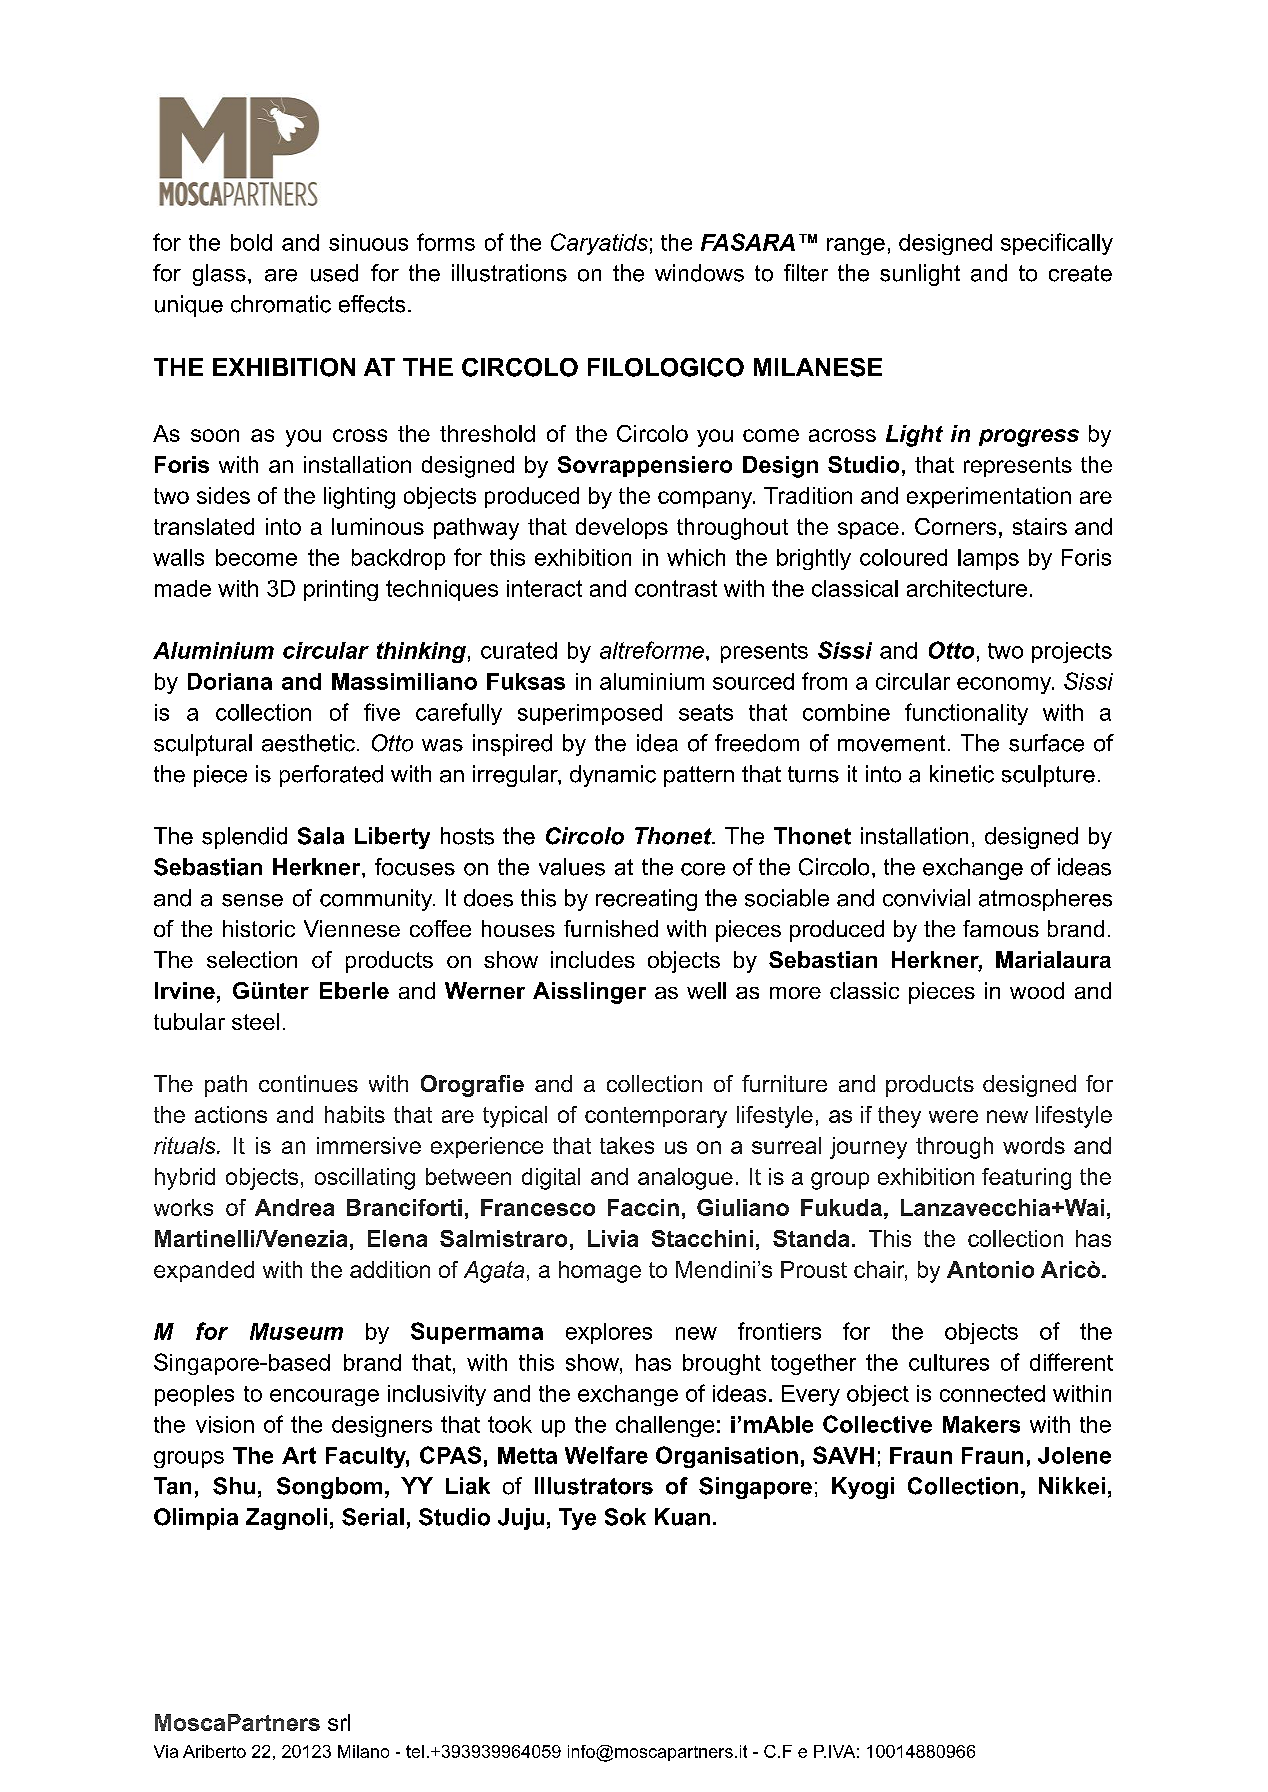 The height and width of the document is (1792, 1268). I want to click on homage, so click(600, 1272).
